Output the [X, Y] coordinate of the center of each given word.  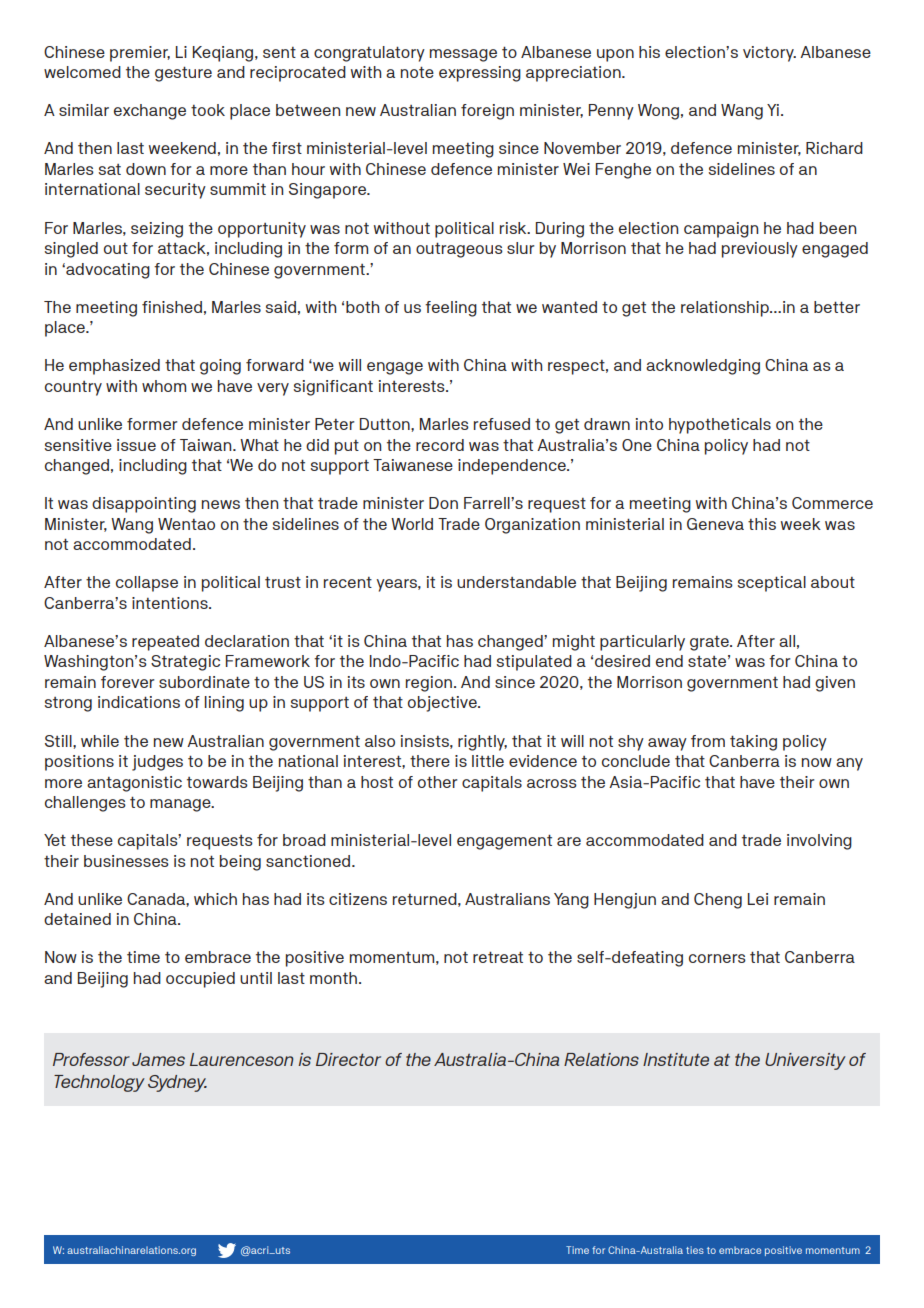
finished [172, 307]
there [430, 761]
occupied [200, 980]
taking [753, 743]
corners [717, 958]
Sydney [177, 1083]
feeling [451, 309]
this [762, 524]
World [412, 524]
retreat [498, 957]
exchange [150, 112]
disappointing [144, 505]
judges [157, 763]
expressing [480, 74]
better [837, 307]
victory [769, 54]
